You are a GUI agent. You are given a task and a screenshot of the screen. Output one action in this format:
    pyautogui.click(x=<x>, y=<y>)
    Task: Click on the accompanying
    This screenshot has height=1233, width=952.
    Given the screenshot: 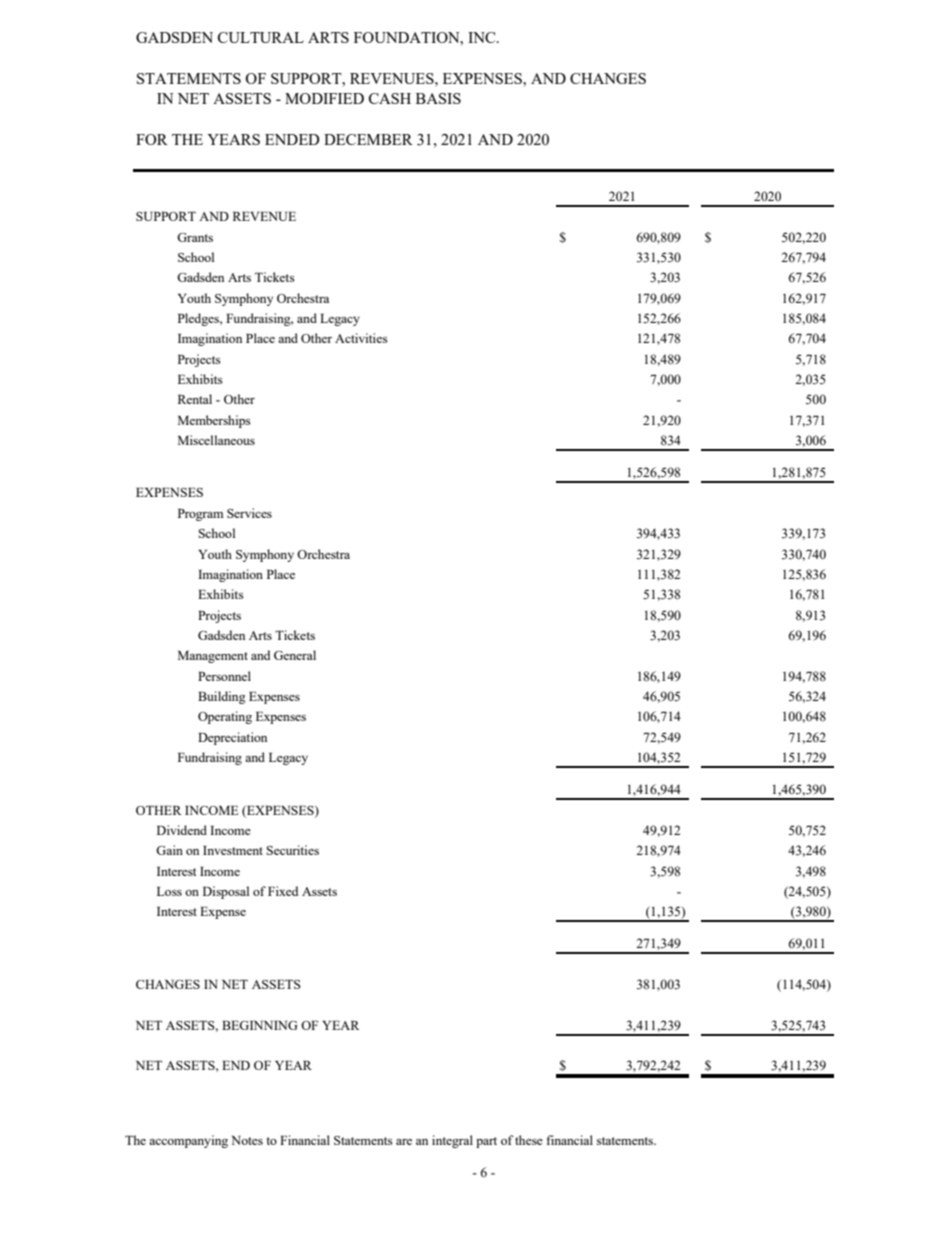 What is the action you would take?
    pyautogui.click(x=188, y=1141)
